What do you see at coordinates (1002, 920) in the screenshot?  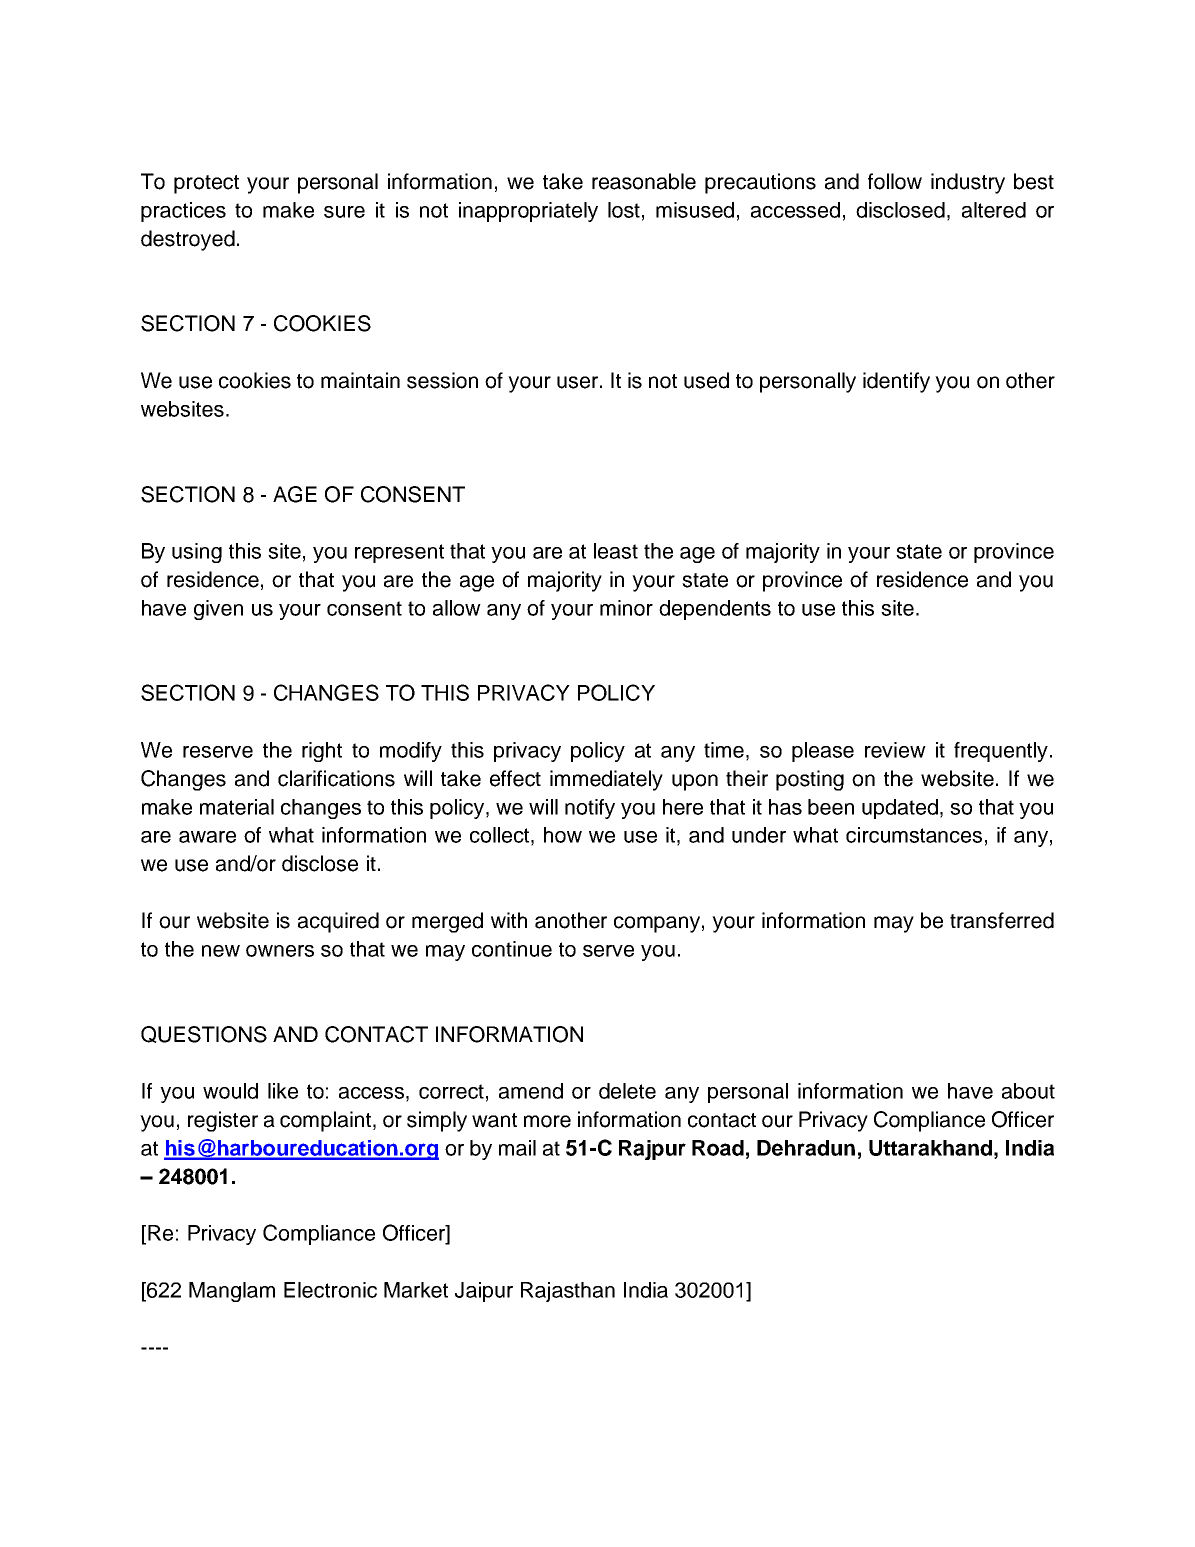 I see `transferred` at bounding box center [1002, 920].
